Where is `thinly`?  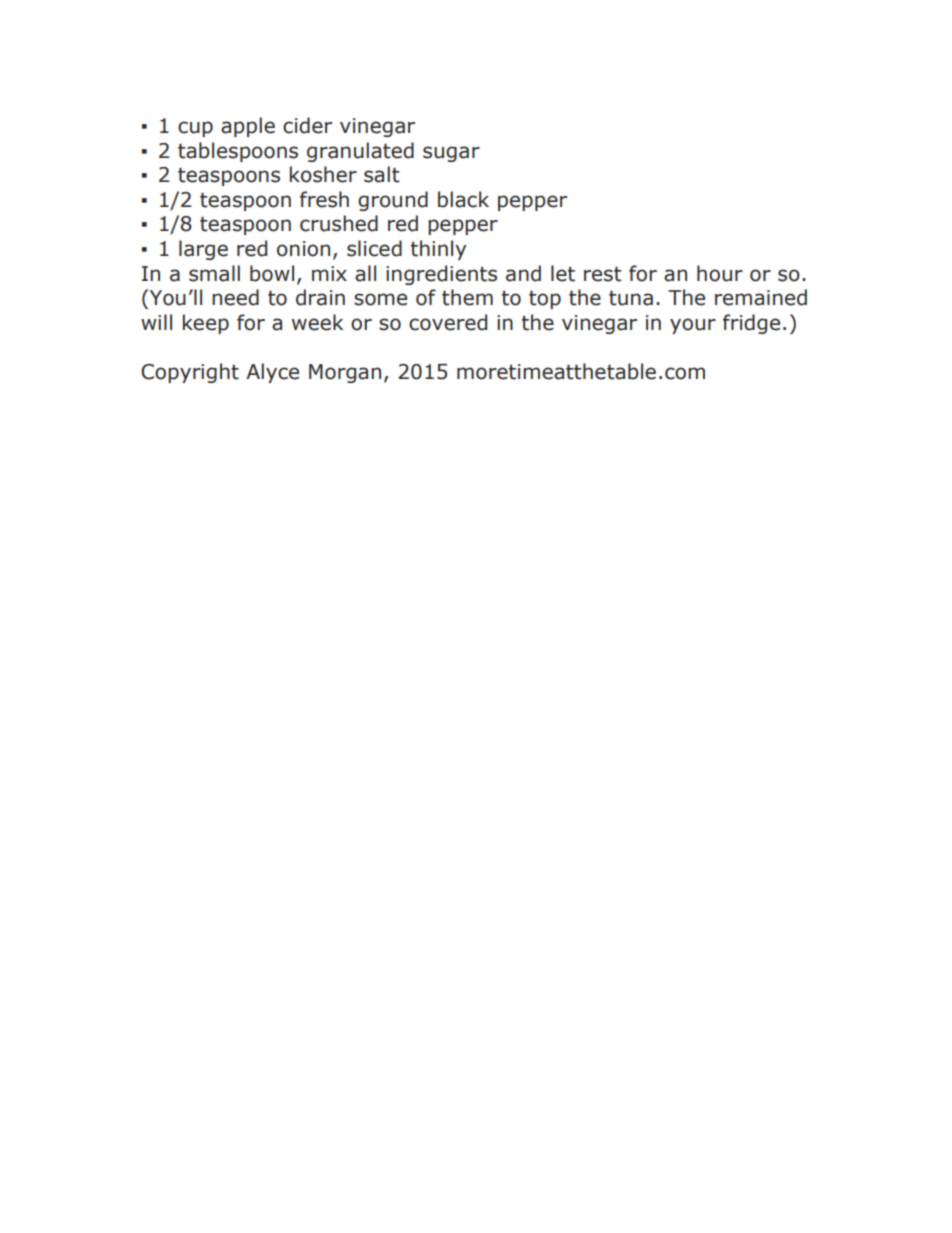 thinly is located at coordinates (438, 250).
